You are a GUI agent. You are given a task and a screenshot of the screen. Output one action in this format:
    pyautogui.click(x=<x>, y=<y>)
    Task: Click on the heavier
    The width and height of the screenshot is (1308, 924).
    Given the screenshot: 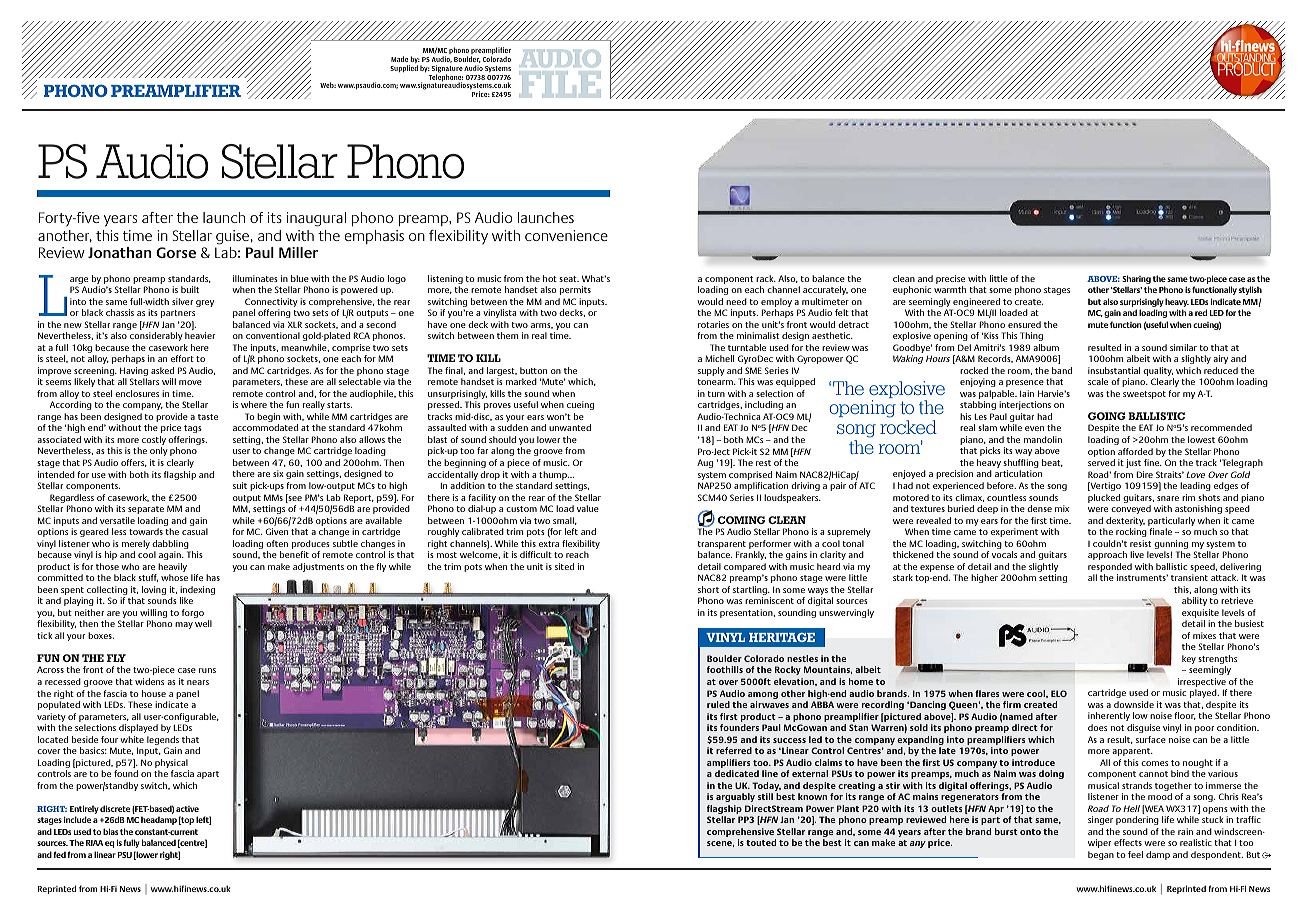 What is the action you would take?
    pyautogui.click(x=200, y=335)
